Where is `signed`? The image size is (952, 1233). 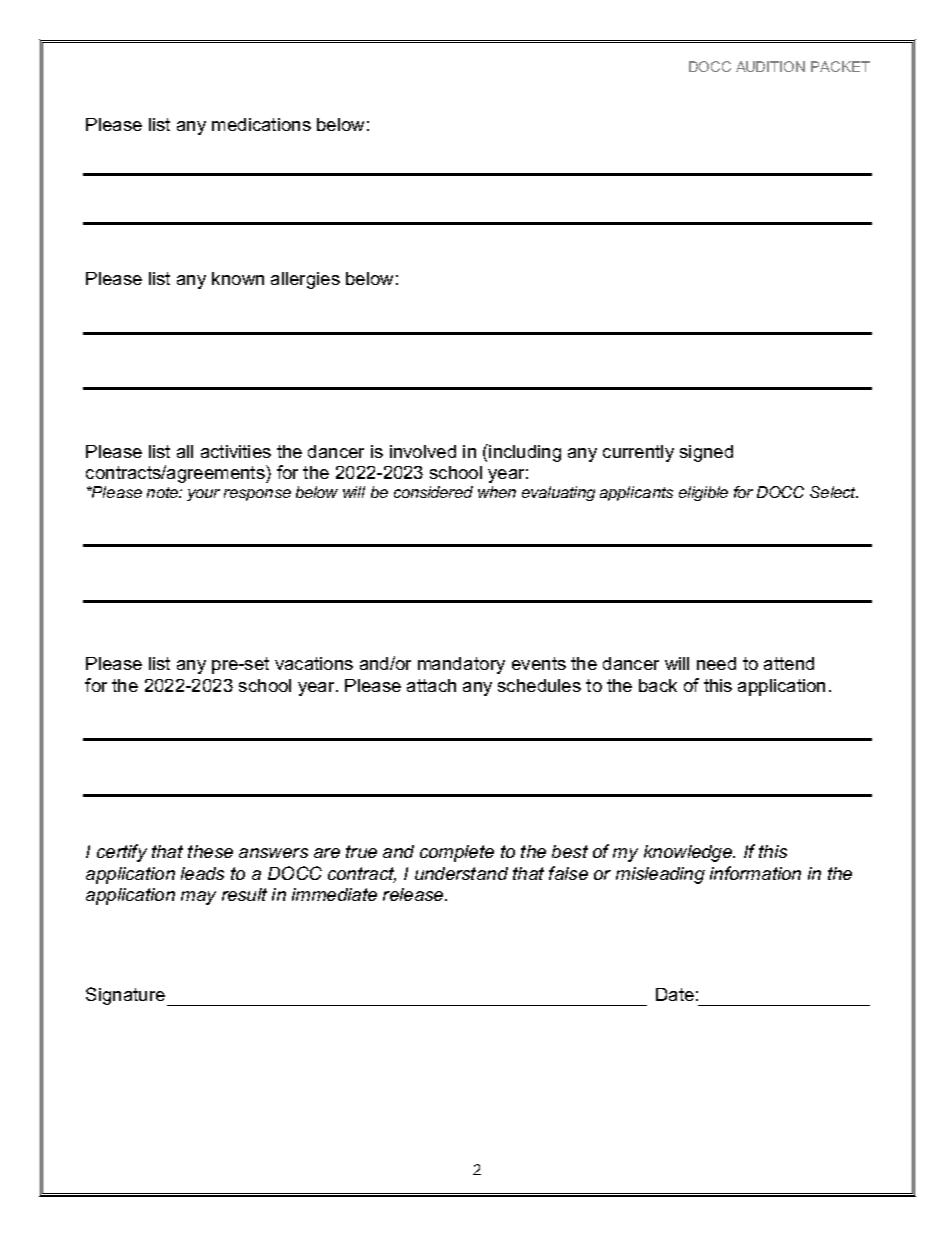
signed is located at coordinates (706, 453).
